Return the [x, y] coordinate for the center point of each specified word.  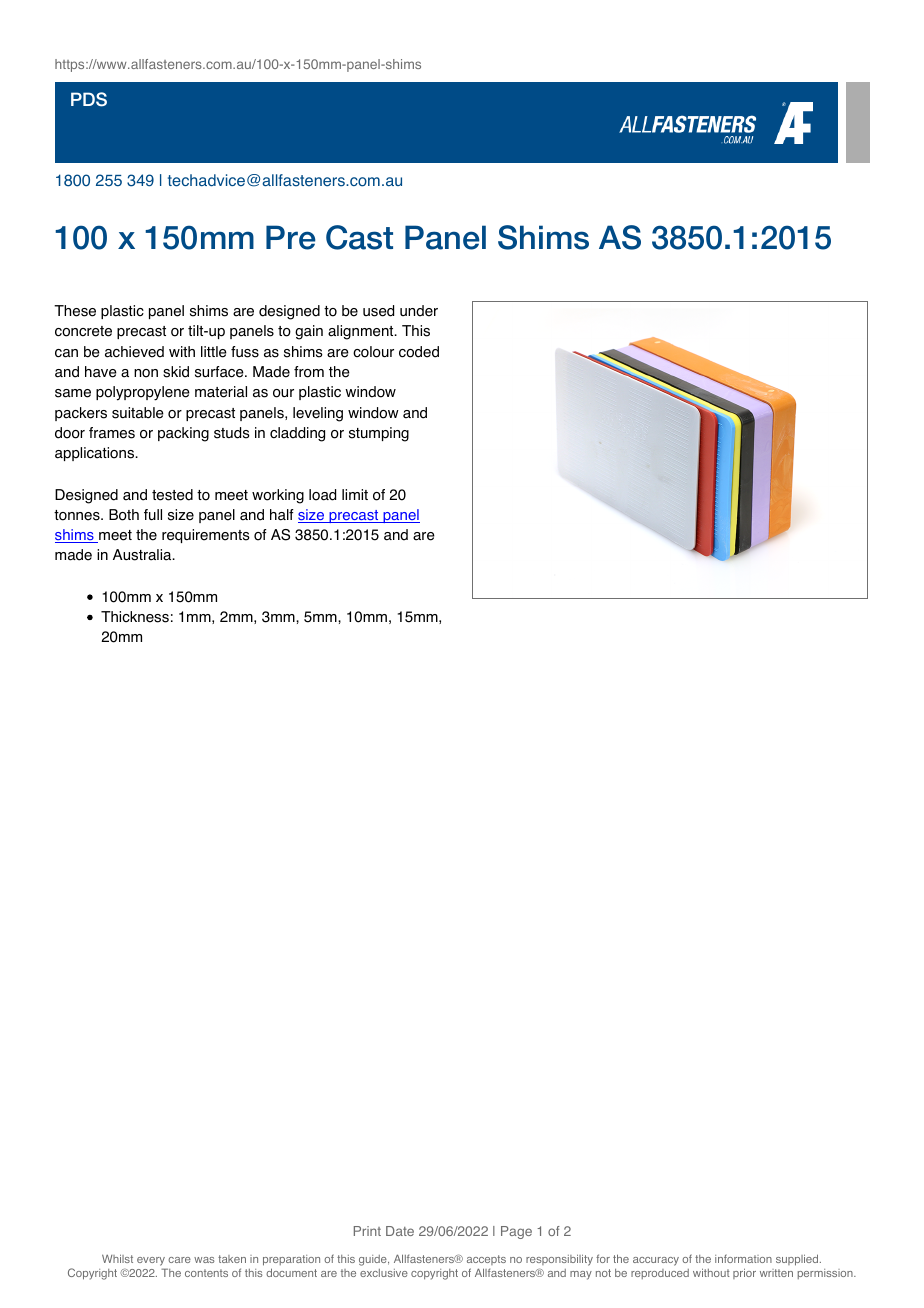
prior [744, 1273]
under [419, 311]
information [743, 1258]
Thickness [135, 617]
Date [400, 1231]
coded [419, 352]
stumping [379, 434]
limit [355, 494]
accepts [486, 1260]
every [151, 1261]
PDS [89, 99]
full [153, 514]
